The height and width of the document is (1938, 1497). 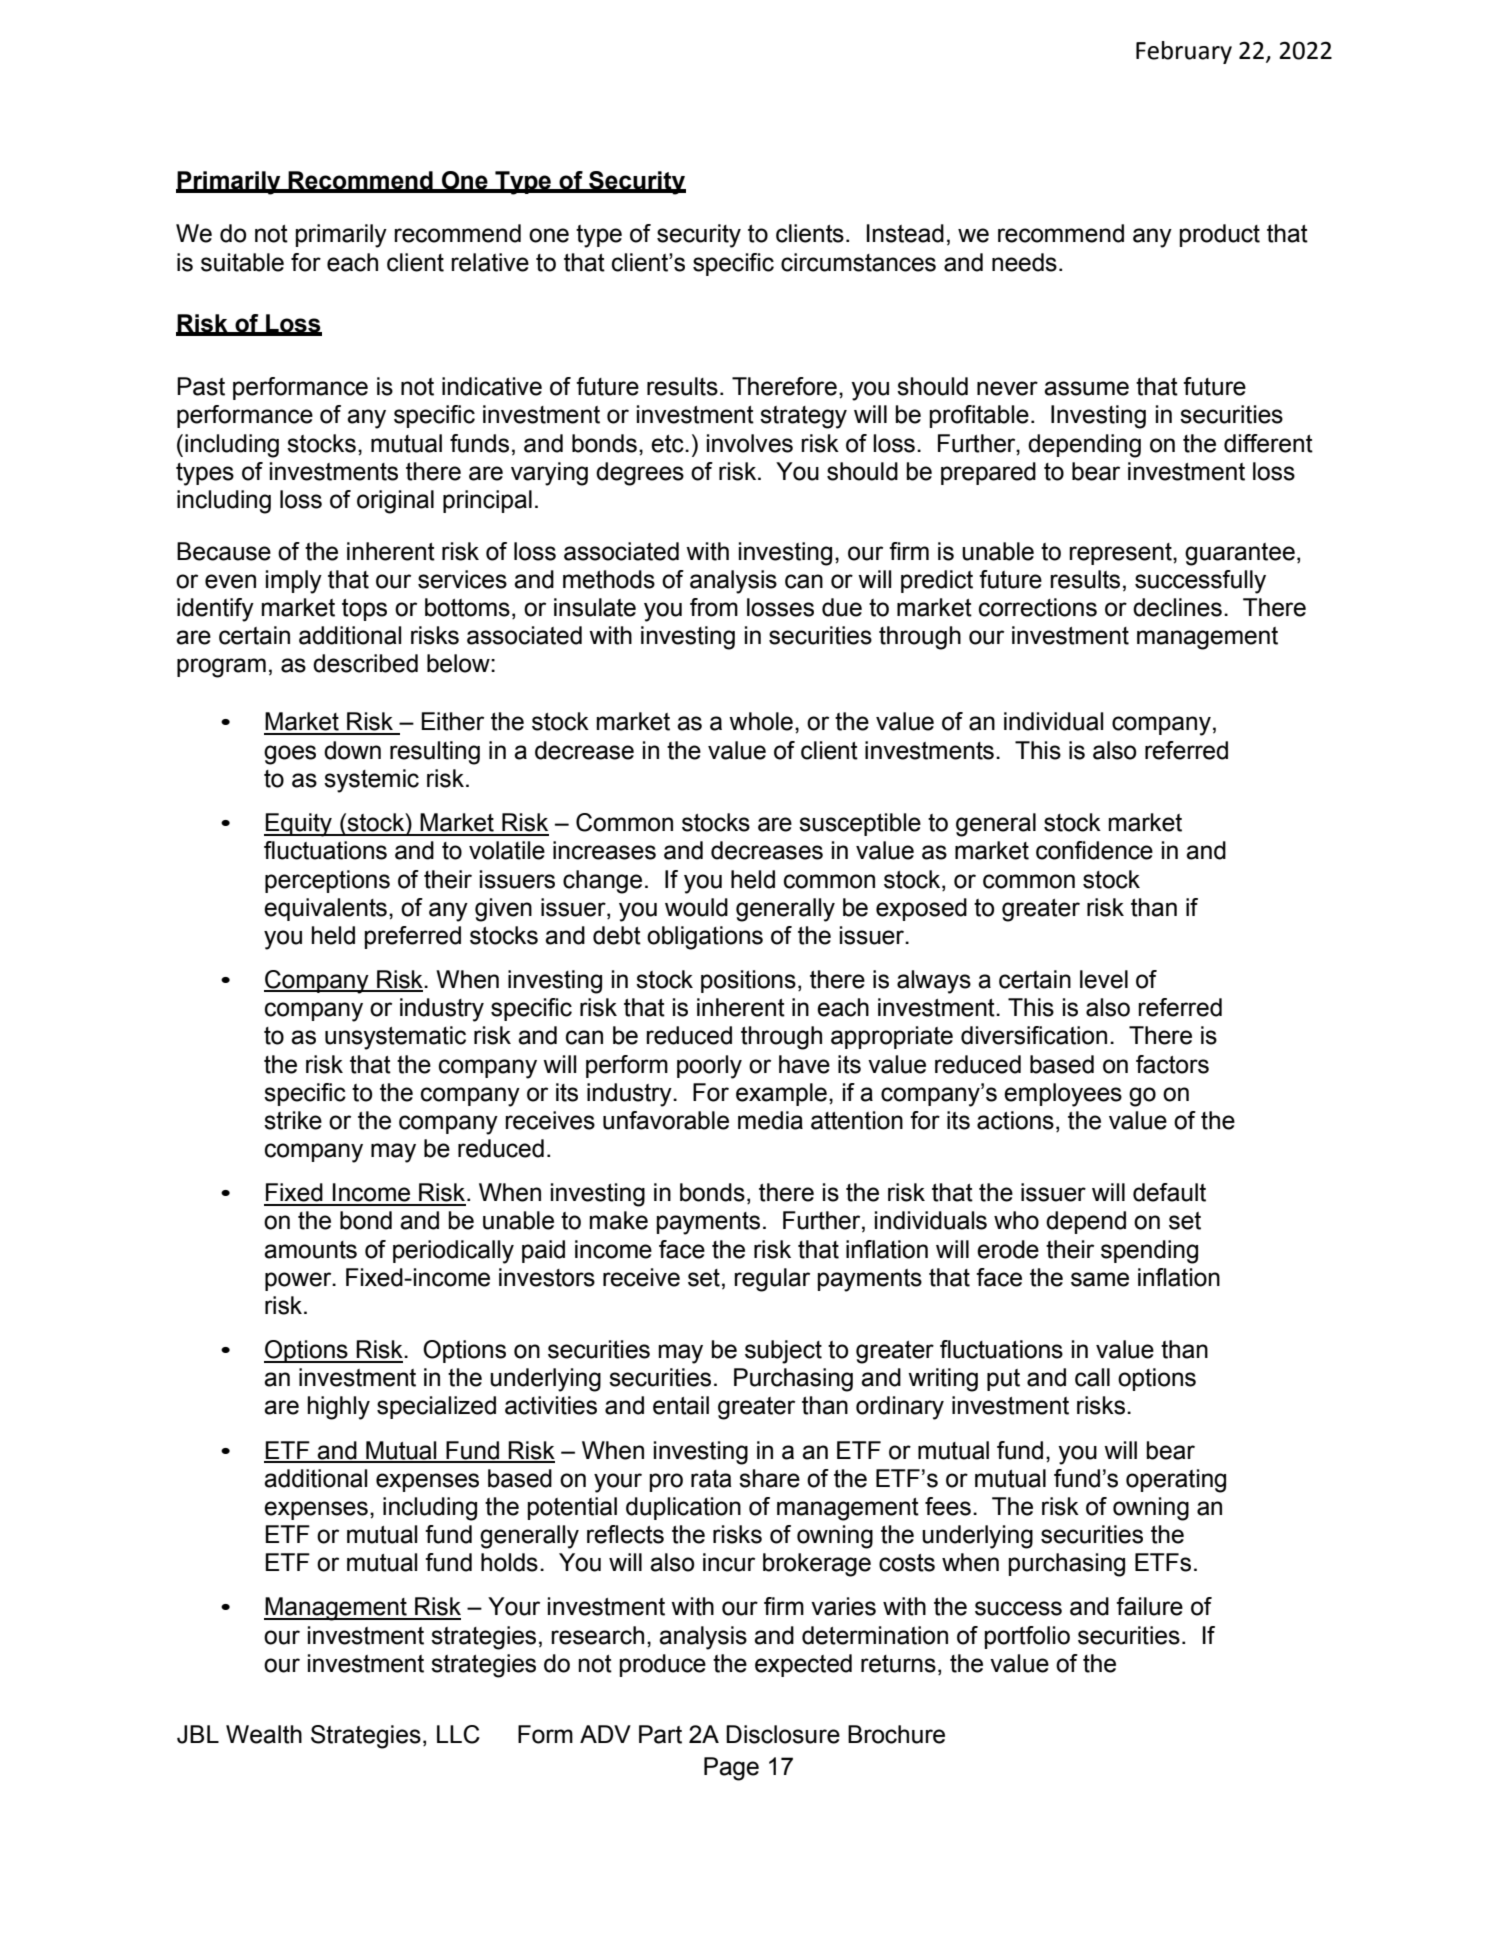 I want to click on suitable, so click(x=242, y=262).
